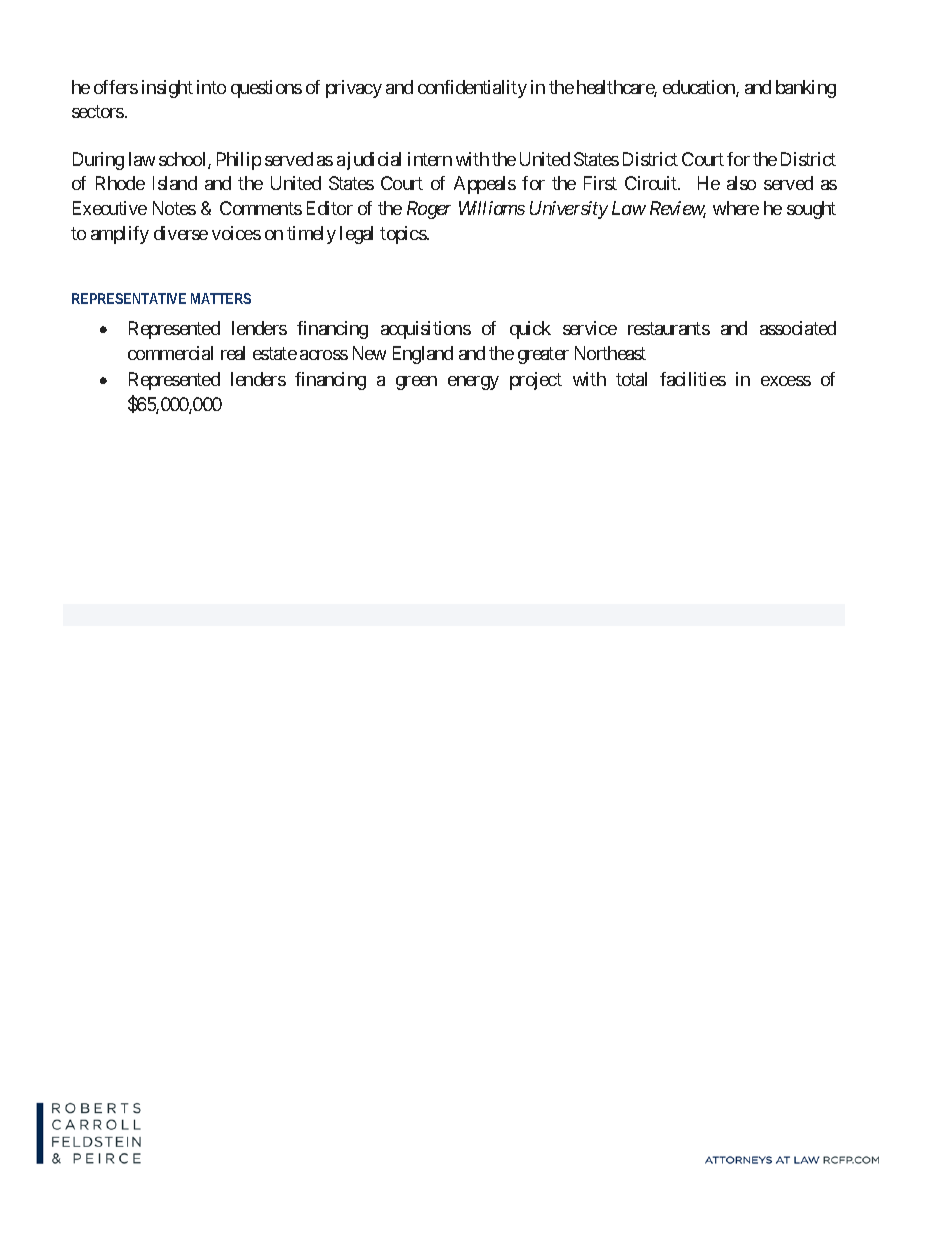 The height and width of the page is (1233, 952). What do you see at coordinates (167, 89) in the page?
I see `insight` at bounding box center [167, 89].
